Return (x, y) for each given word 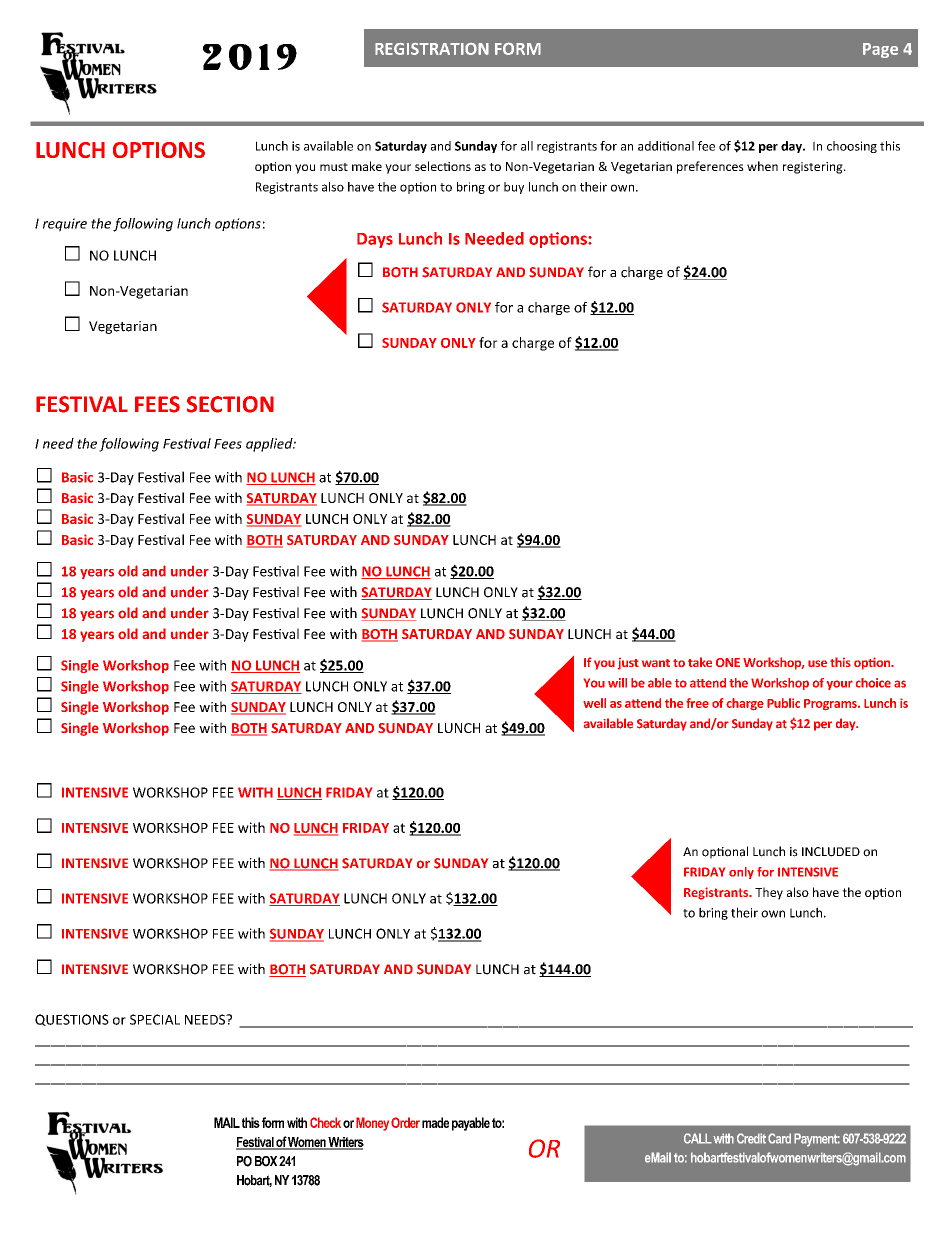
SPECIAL (155, 1019)
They (769, 893)
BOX (266, 1161)
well (594, 703)
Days (375, 240)
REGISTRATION (432, 49)
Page (880, 50)
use (817, 663)
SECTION (230, 404)
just (628, 664)
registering (814, 168)
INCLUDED (831, 852)
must (334, 167)
